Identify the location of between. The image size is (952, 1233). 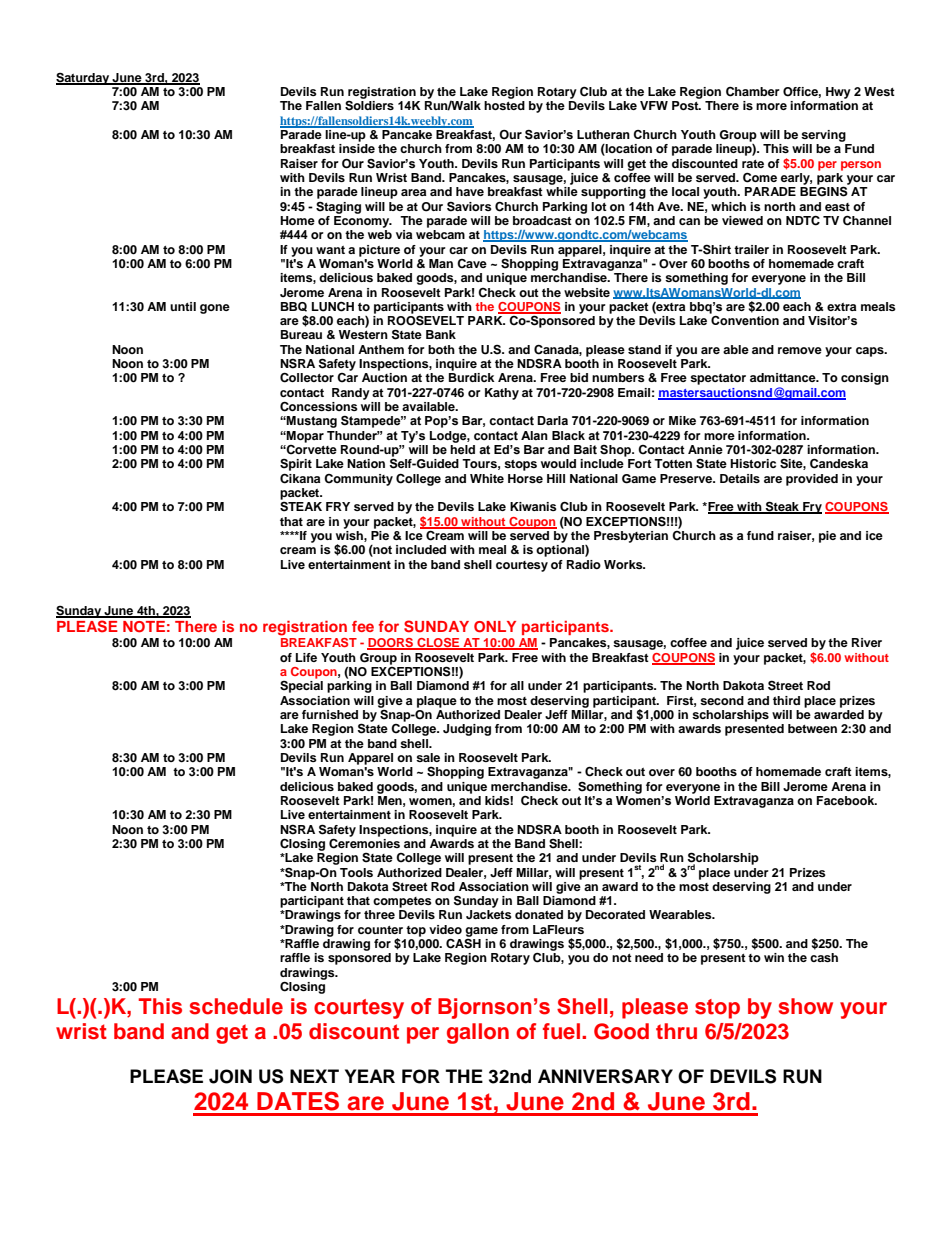
(812, 728).
